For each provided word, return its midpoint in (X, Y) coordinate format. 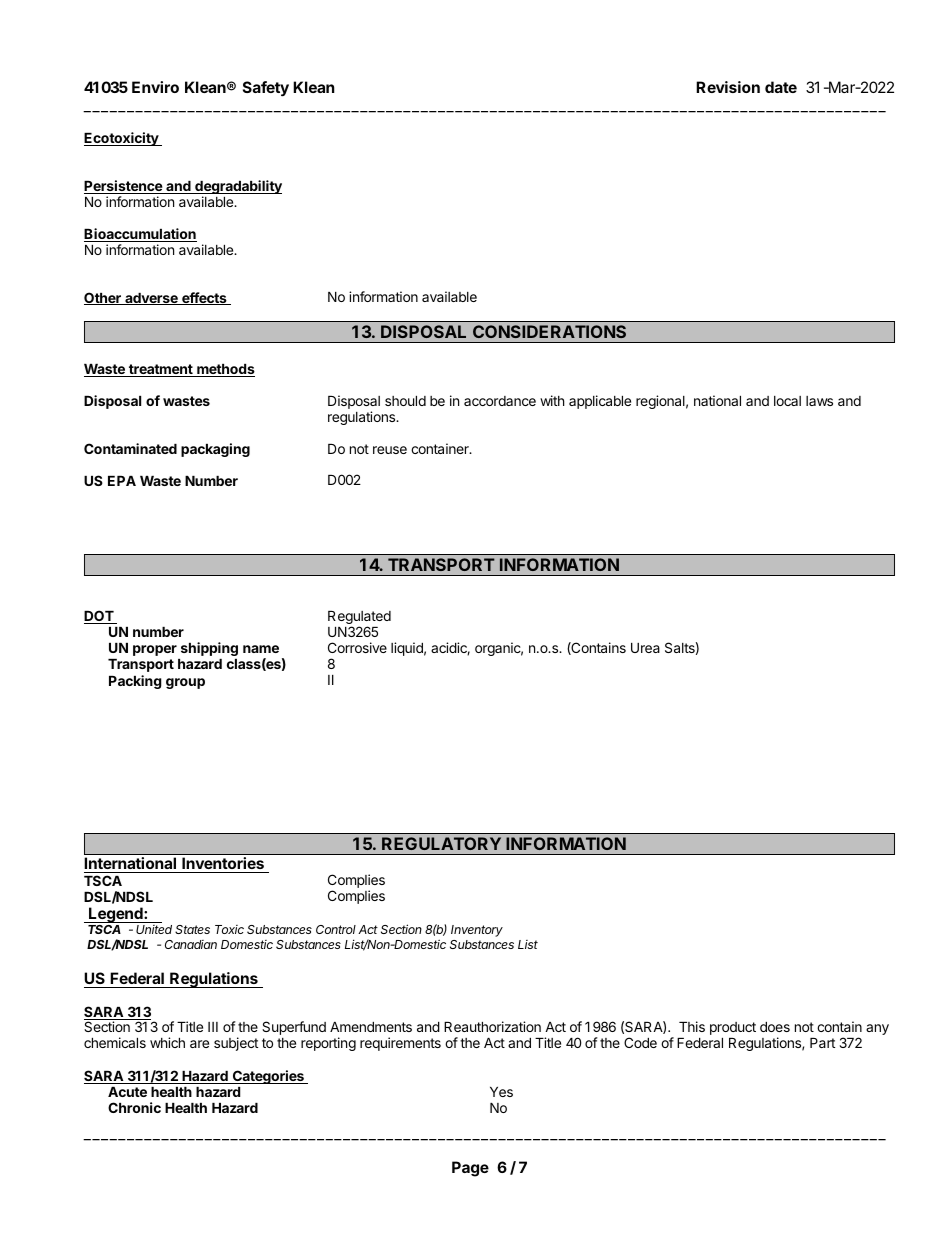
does (775, 1027)
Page (470, 1169)
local (787, 401)
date (781, 87)
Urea (645, 648)
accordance (500, 401)
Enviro (155, 87)
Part (822, 1043)
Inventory (477, 931)
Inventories (223, 865)
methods (225, 370)
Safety (266, 89)
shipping (209, 649)
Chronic (134, 1107)
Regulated (359, 619)
